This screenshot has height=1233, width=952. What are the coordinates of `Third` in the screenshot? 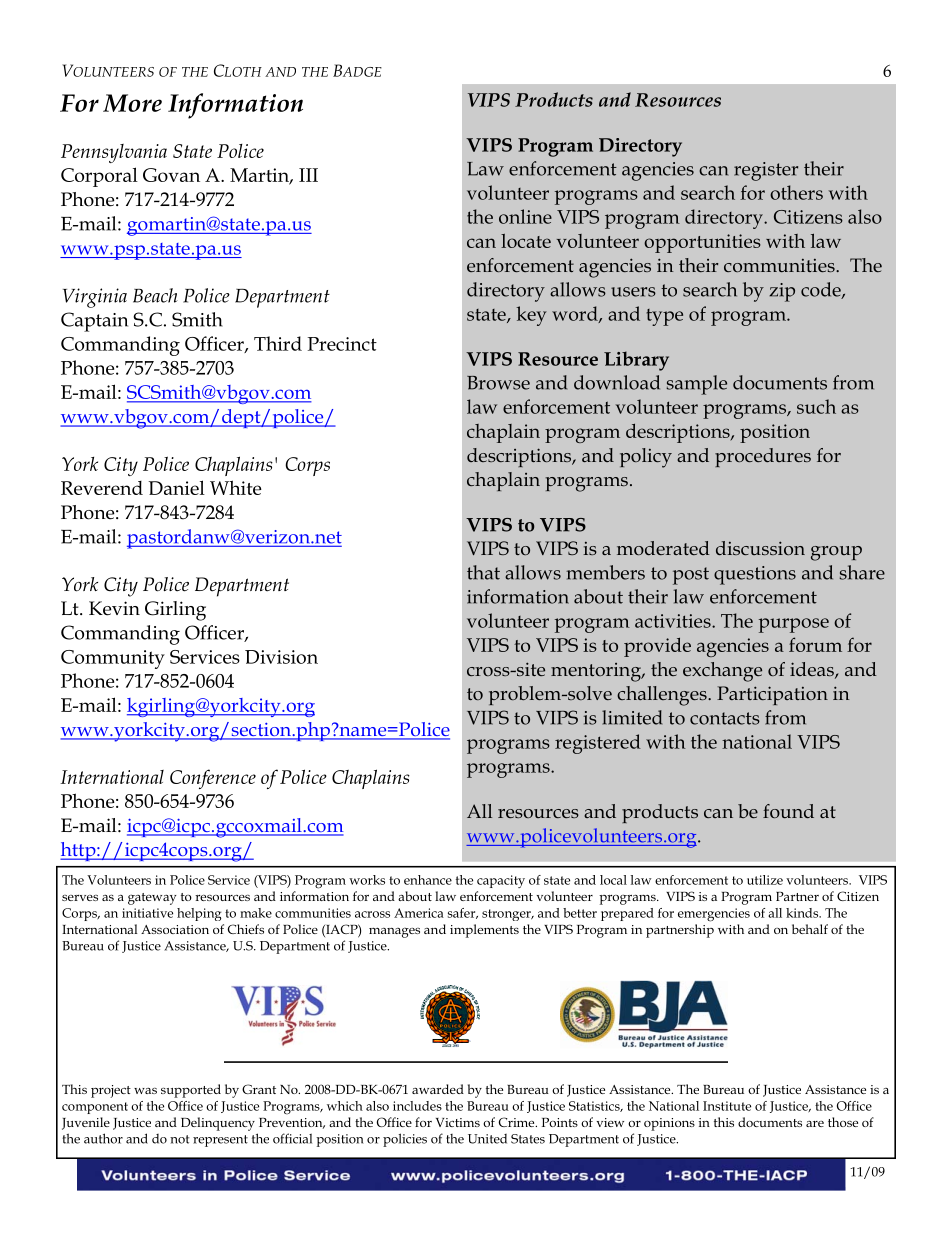 It's located at (278, 343).
